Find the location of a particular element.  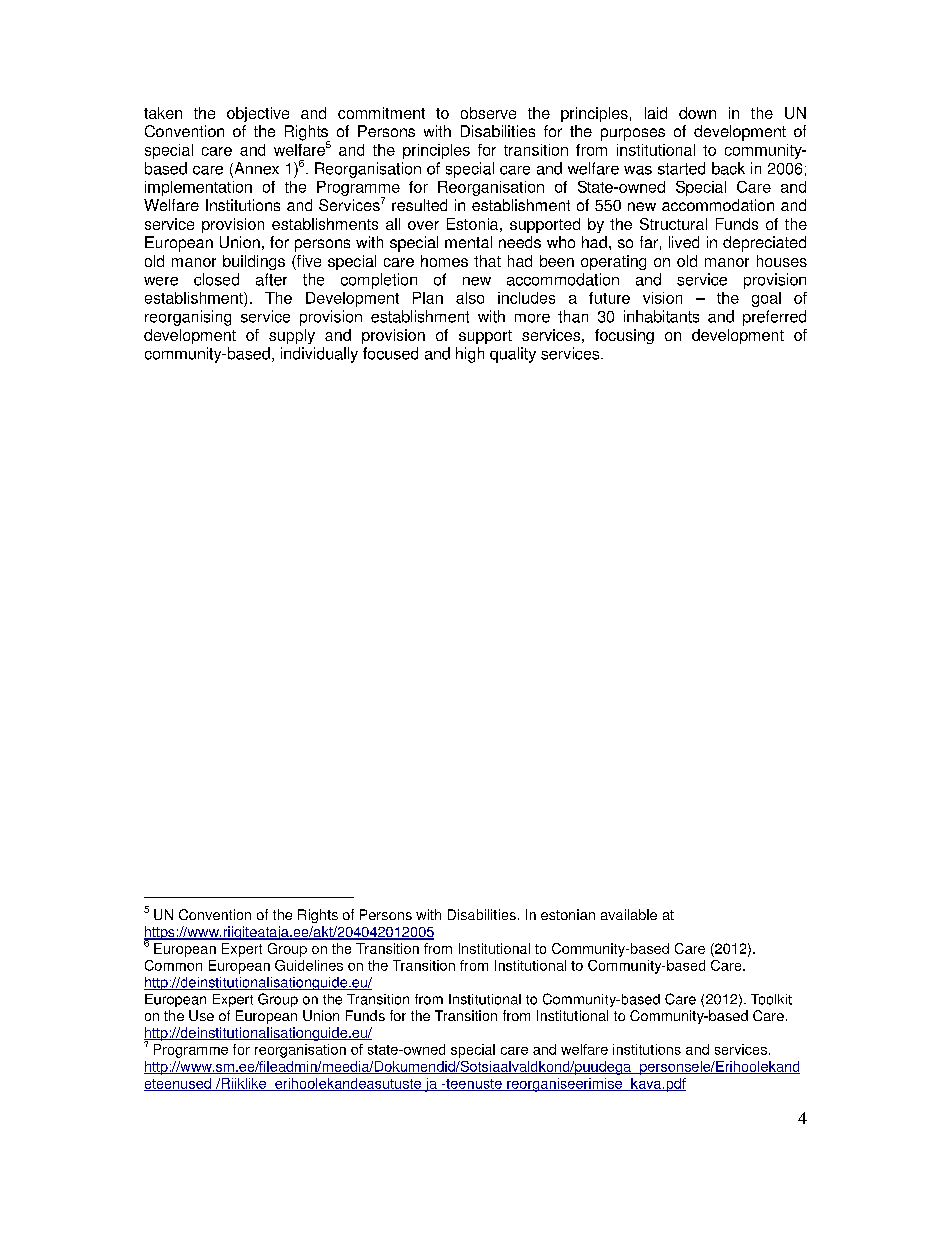

individually is located at coordinates (319, 355).
